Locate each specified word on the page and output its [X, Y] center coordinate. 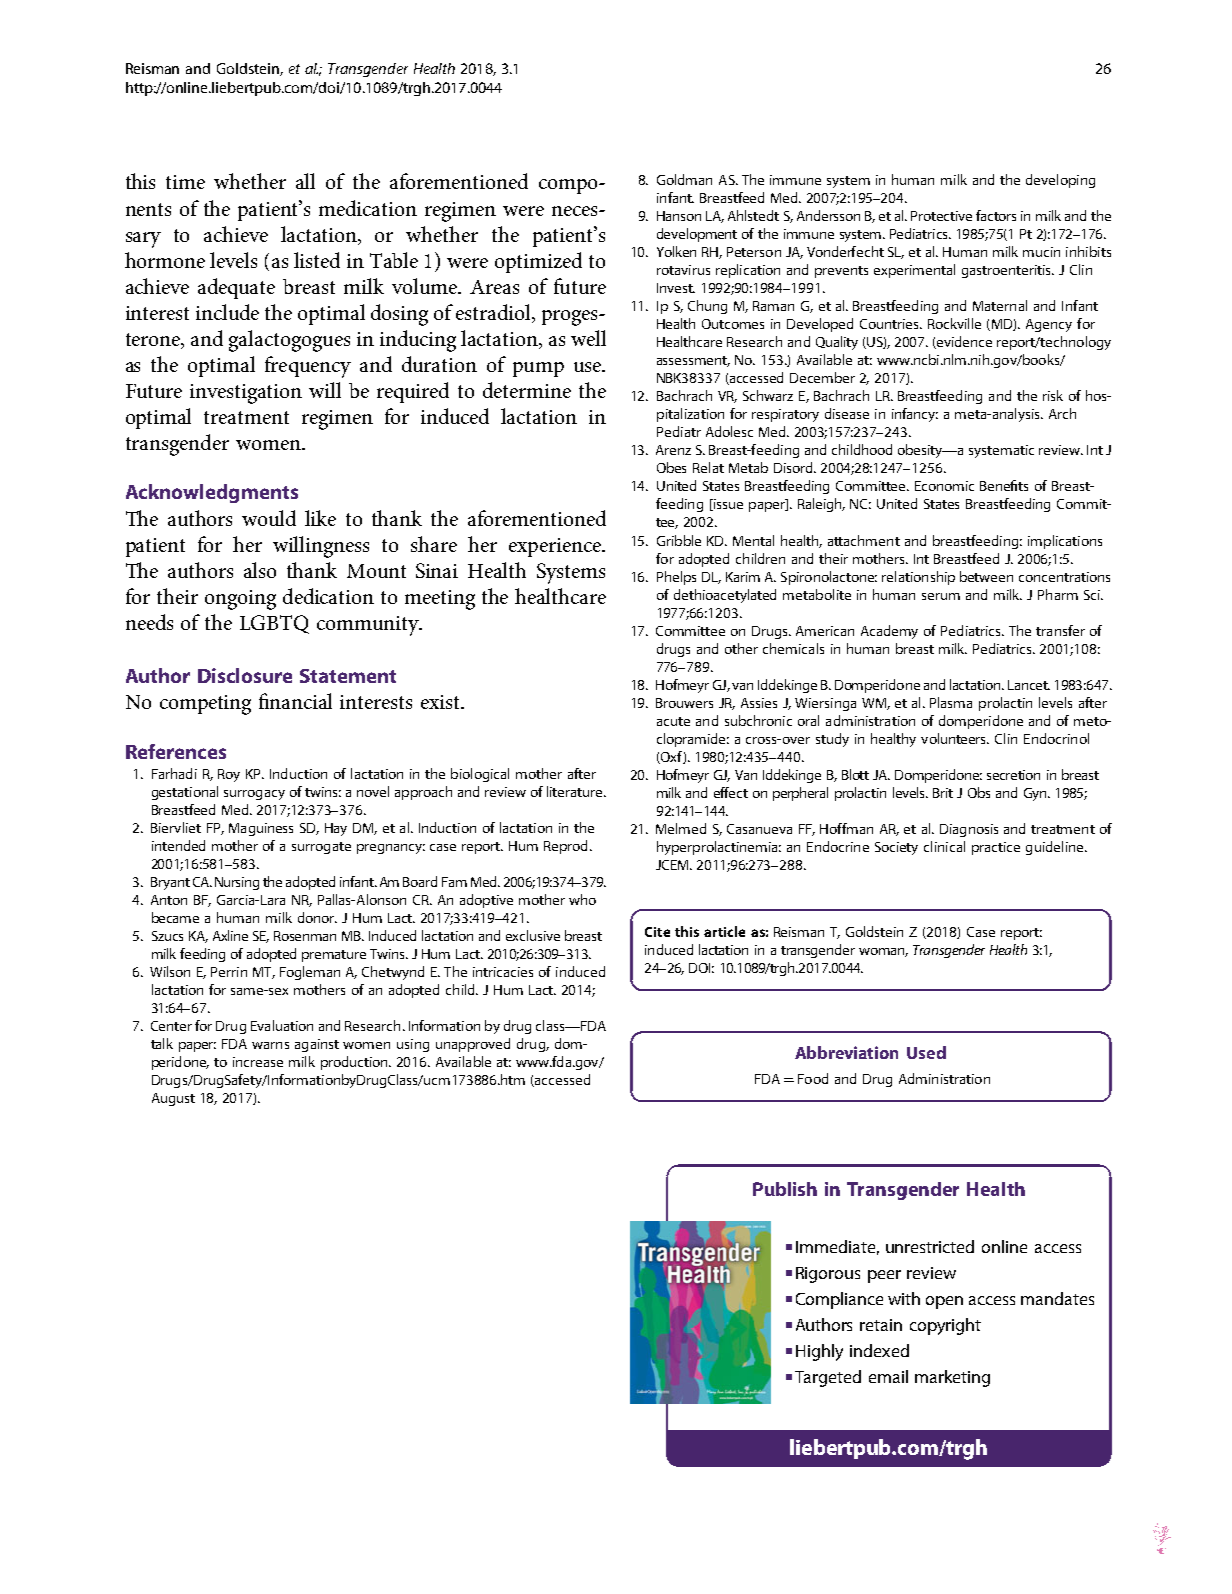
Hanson [679, 216]
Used [926, 1052]
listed [317, 260]
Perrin [229, 972]
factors [996, 215]
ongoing [240, 600]
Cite [657, 932]
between [986, 576]
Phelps [676, 578]
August [173, 1099]
